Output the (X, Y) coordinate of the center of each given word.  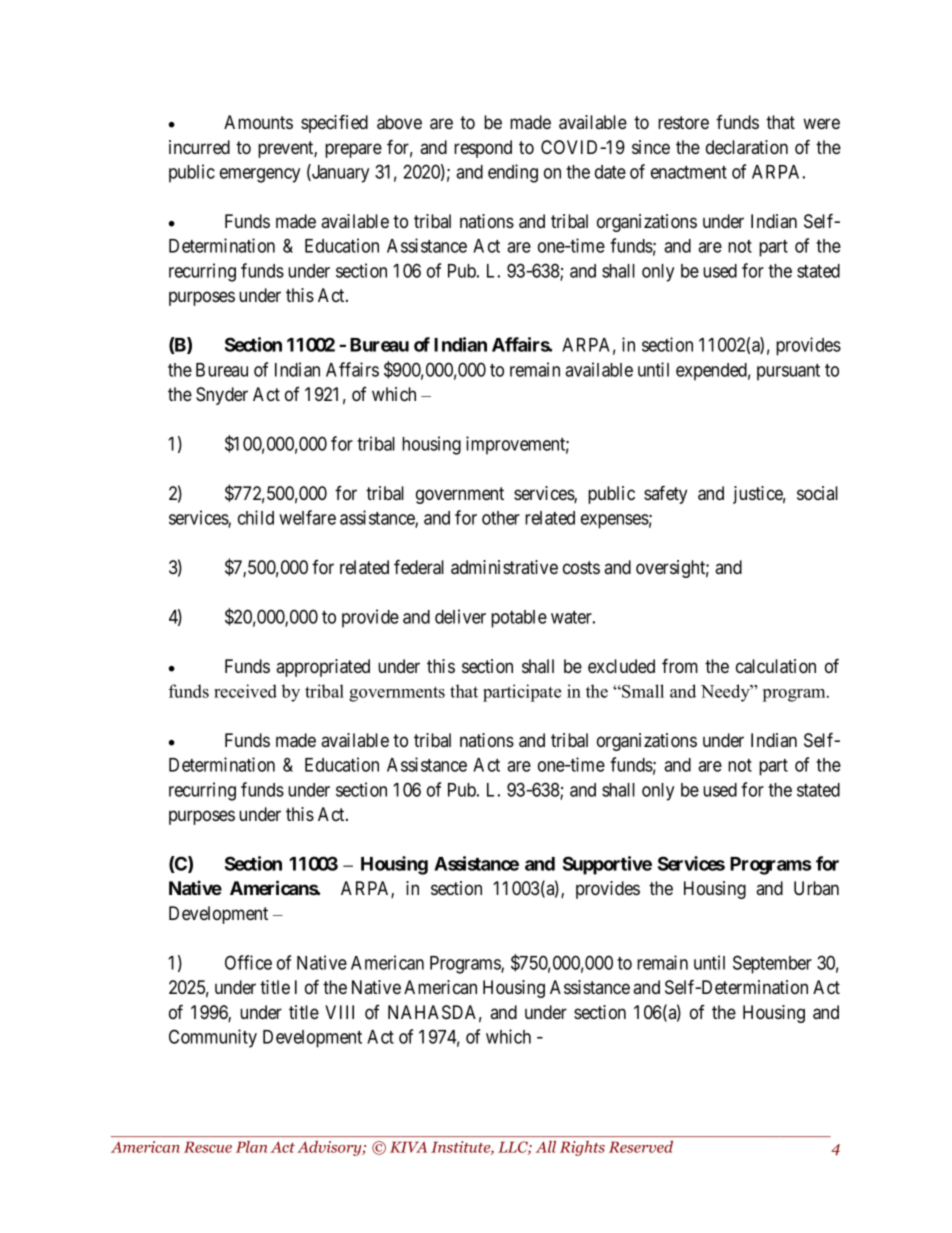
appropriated (323, 668)
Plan (251, 1147)
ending (513, 173)
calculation (776, 666)
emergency (260, 175)
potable (519, 619)
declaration (747, 147)
